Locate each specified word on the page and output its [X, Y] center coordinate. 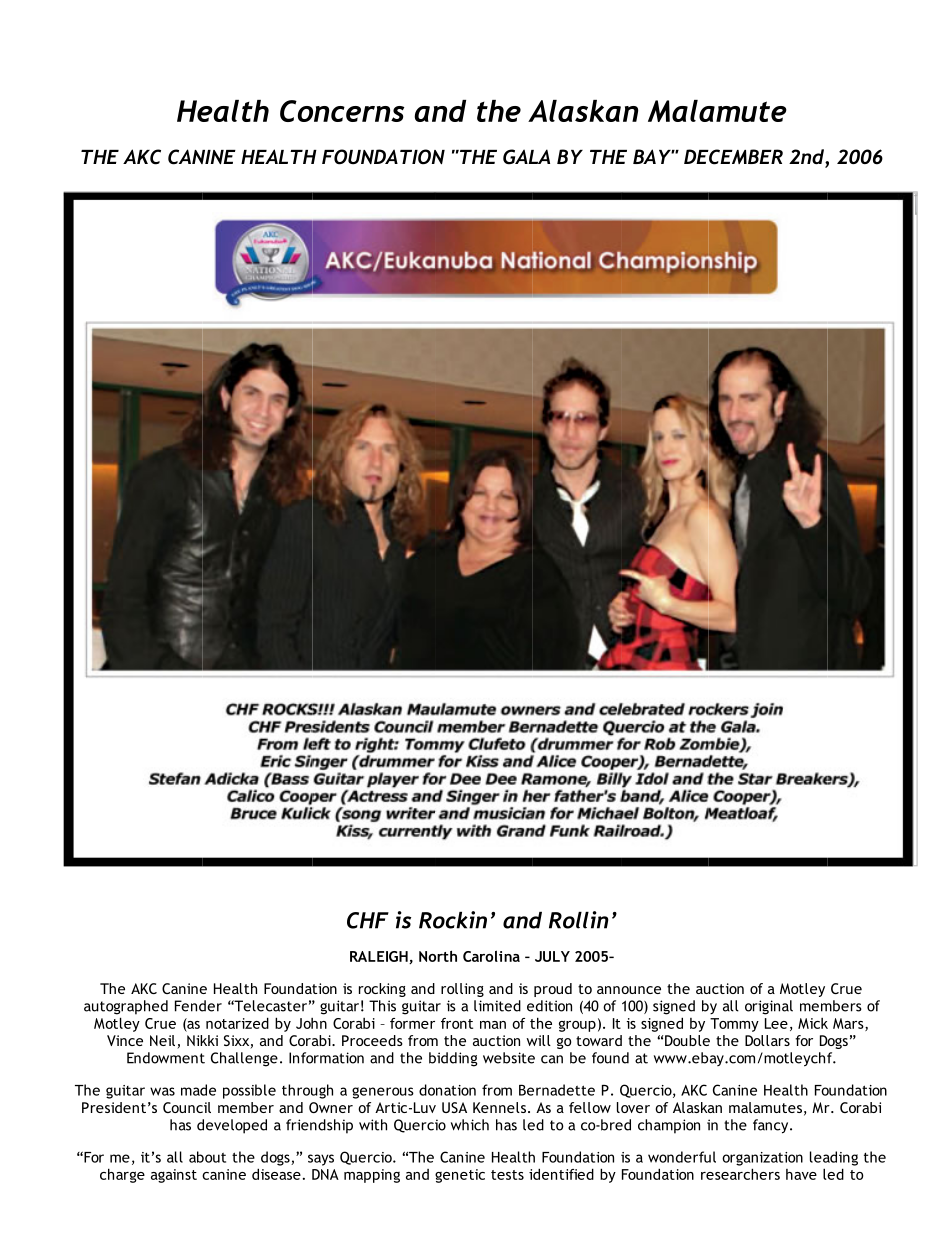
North [438, 956]
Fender [198, 1006]
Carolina [491, 956]
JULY [552, 956]
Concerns [342, 111]
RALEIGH [380, 957]
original [769, 1007]
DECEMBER [733, 157]
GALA [526, 157]
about [207, 1157]
